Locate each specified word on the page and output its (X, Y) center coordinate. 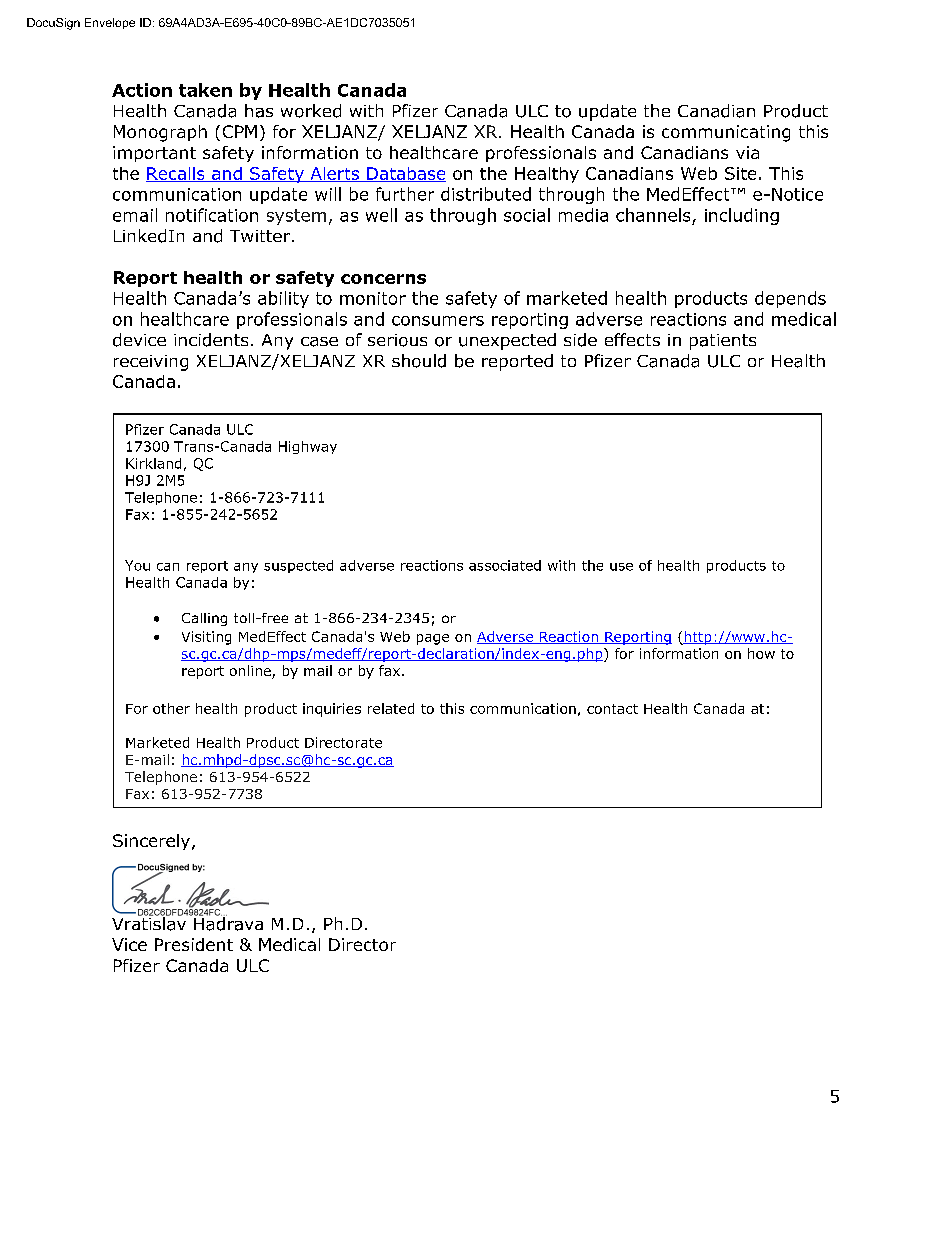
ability (283, 299)
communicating (726, 133)
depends (790, 299)
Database (405, 174)
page (433, 639)
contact (612, 709)
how (761, 653)
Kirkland (153, 463)
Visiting (206, 638)
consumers (438, 321)
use (621, 567)
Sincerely (151, 842)
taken (205, 90)
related (391, 708)
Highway (308, 447)
